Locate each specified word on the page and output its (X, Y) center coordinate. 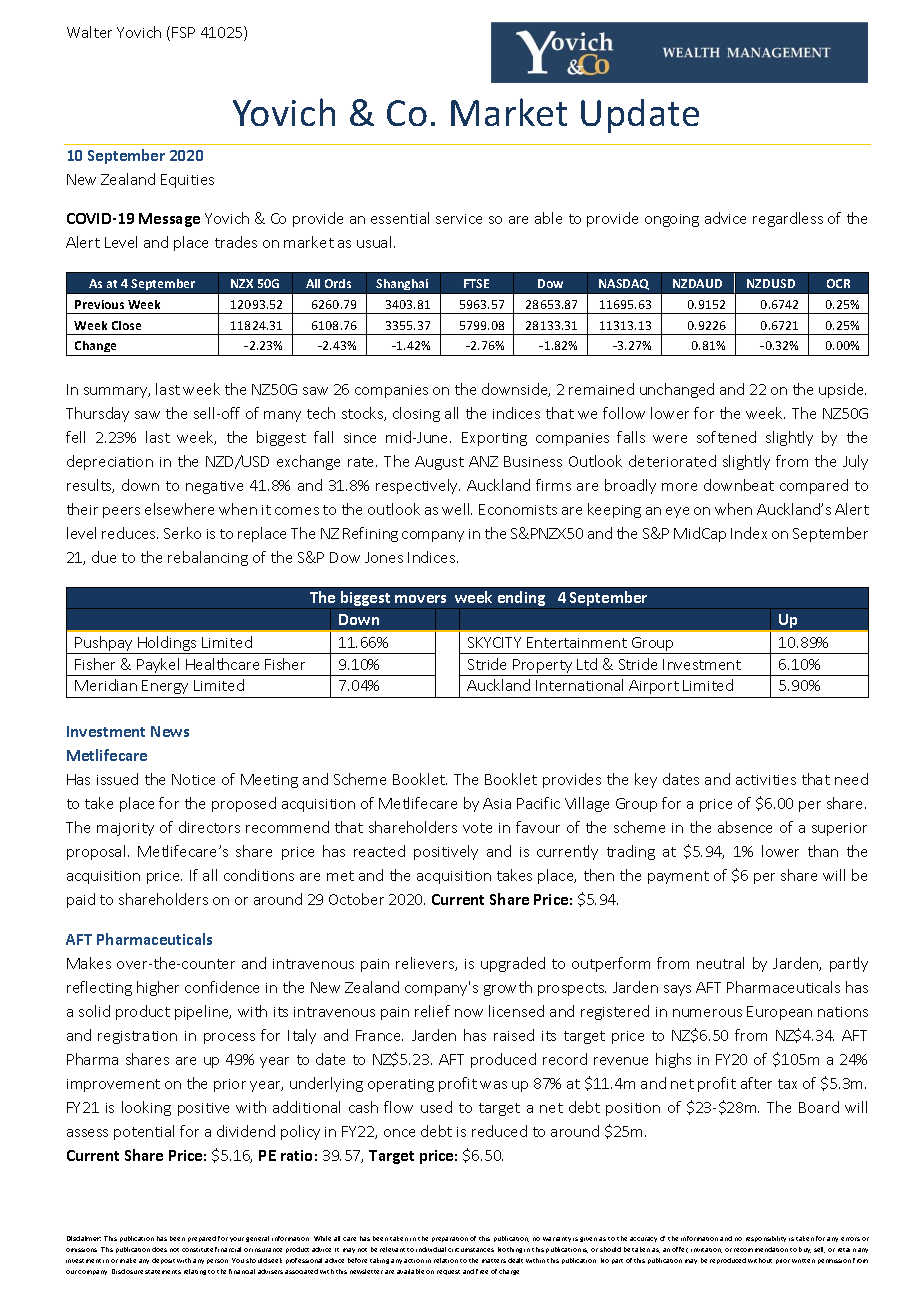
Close (126, 325)
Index (749, 533)
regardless (788, 219)
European (779, 1013)
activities (766, 780)
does (159, 1249)
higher (158, 988)
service (459, 219)
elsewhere (179, 509)
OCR (838, 283)
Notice (193, 779)
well (457, 509)
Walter (89, 32)
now (469, 1013)
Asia (497, 803)
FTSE (476, 283)
